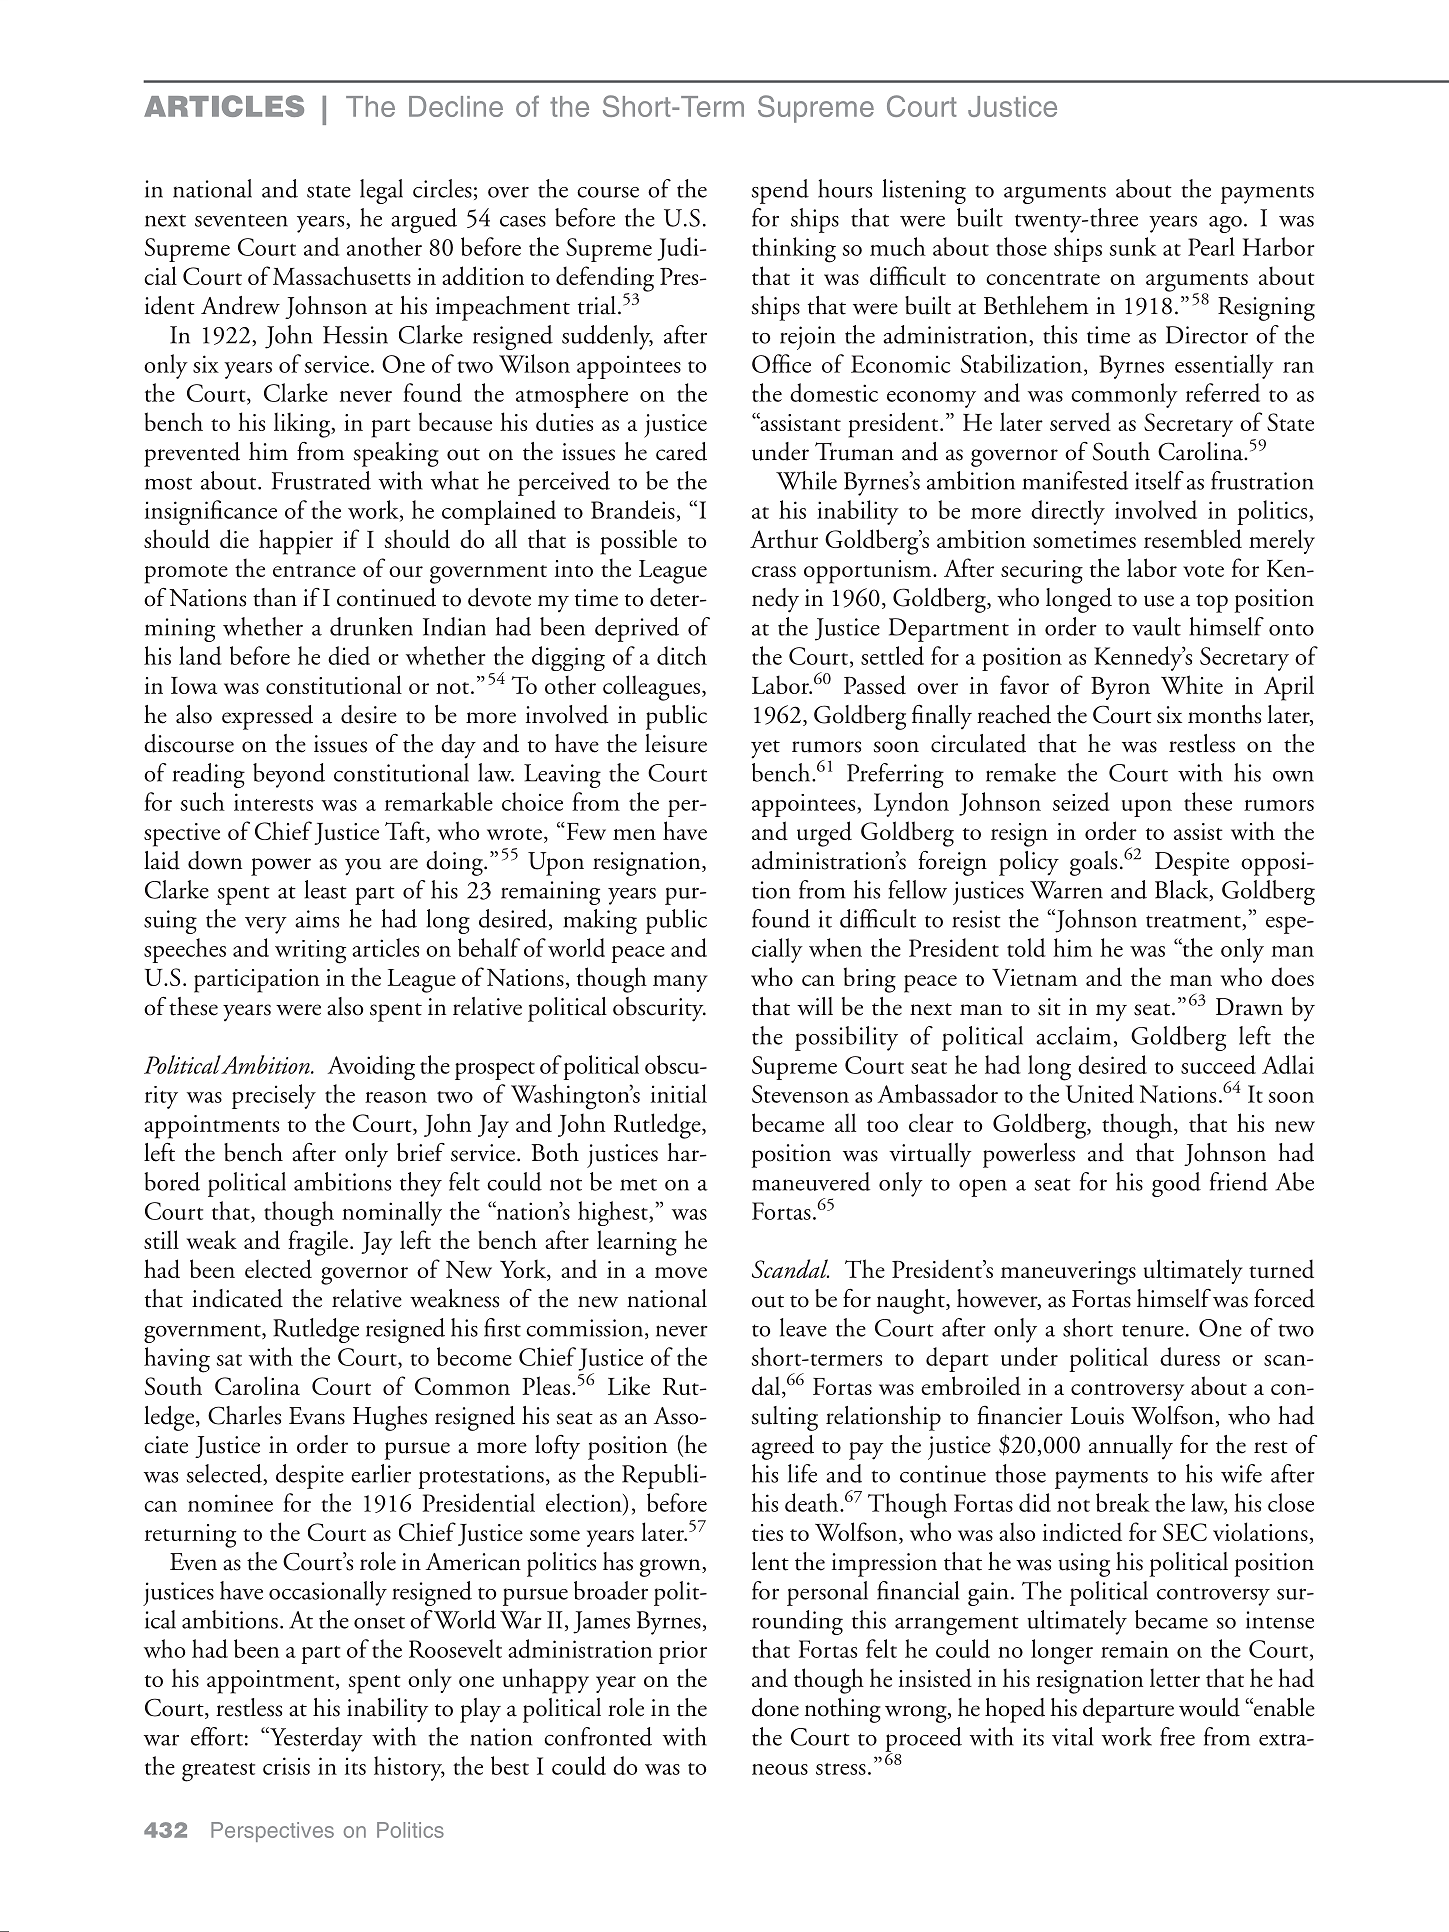  What do you see at coordinates (680, 983) in the screenshot?
I see `many` at bounding box center [680, 983].
